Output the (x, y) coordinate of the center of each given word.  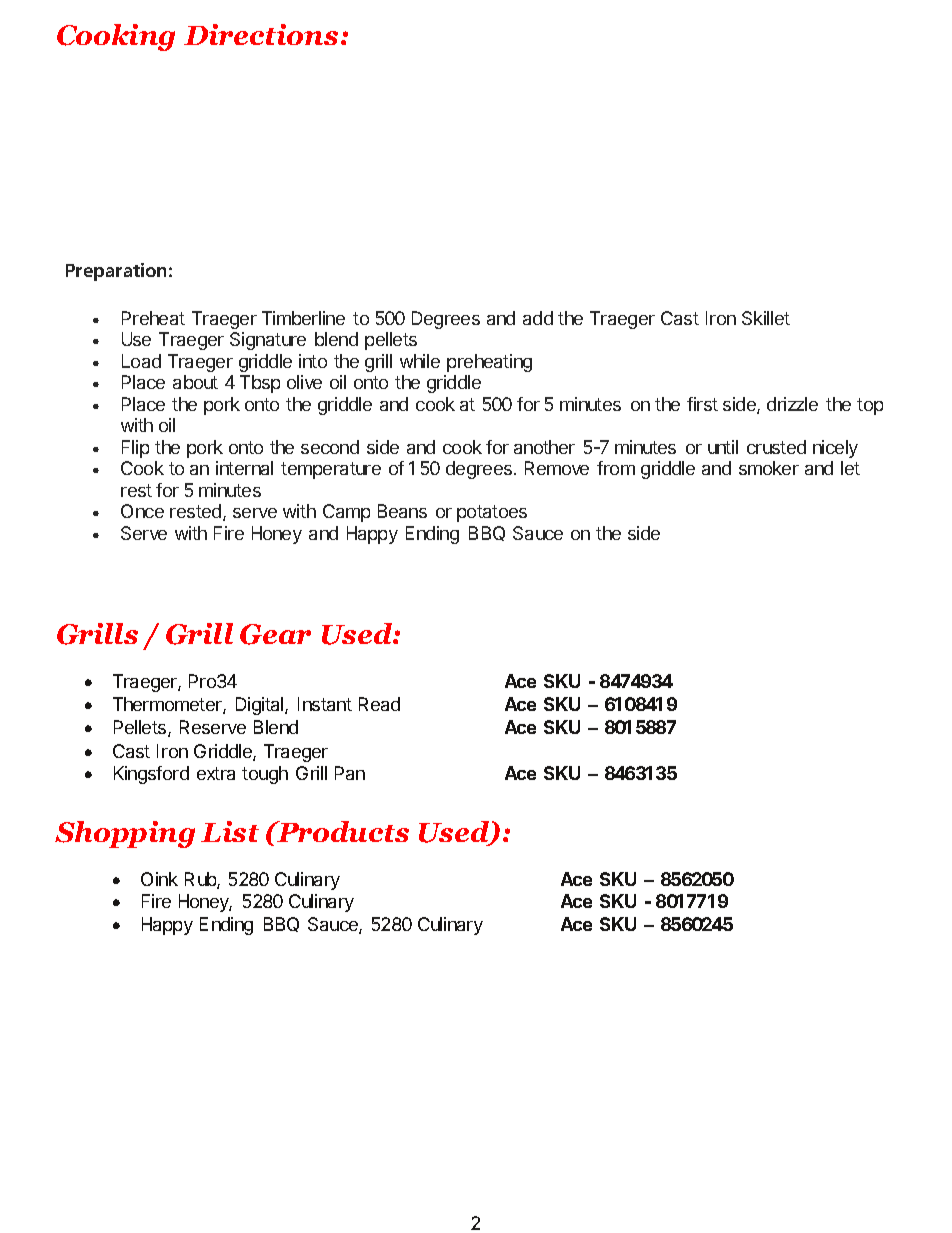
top (870, 406)
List (230, 831)
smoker (769, 468)
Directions (261, 34)
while (420, 361)
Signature (268, 341)
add (538, 318)
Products (342, 831)
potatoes (492, 513)
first (702, 404)
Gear (275, 634)
